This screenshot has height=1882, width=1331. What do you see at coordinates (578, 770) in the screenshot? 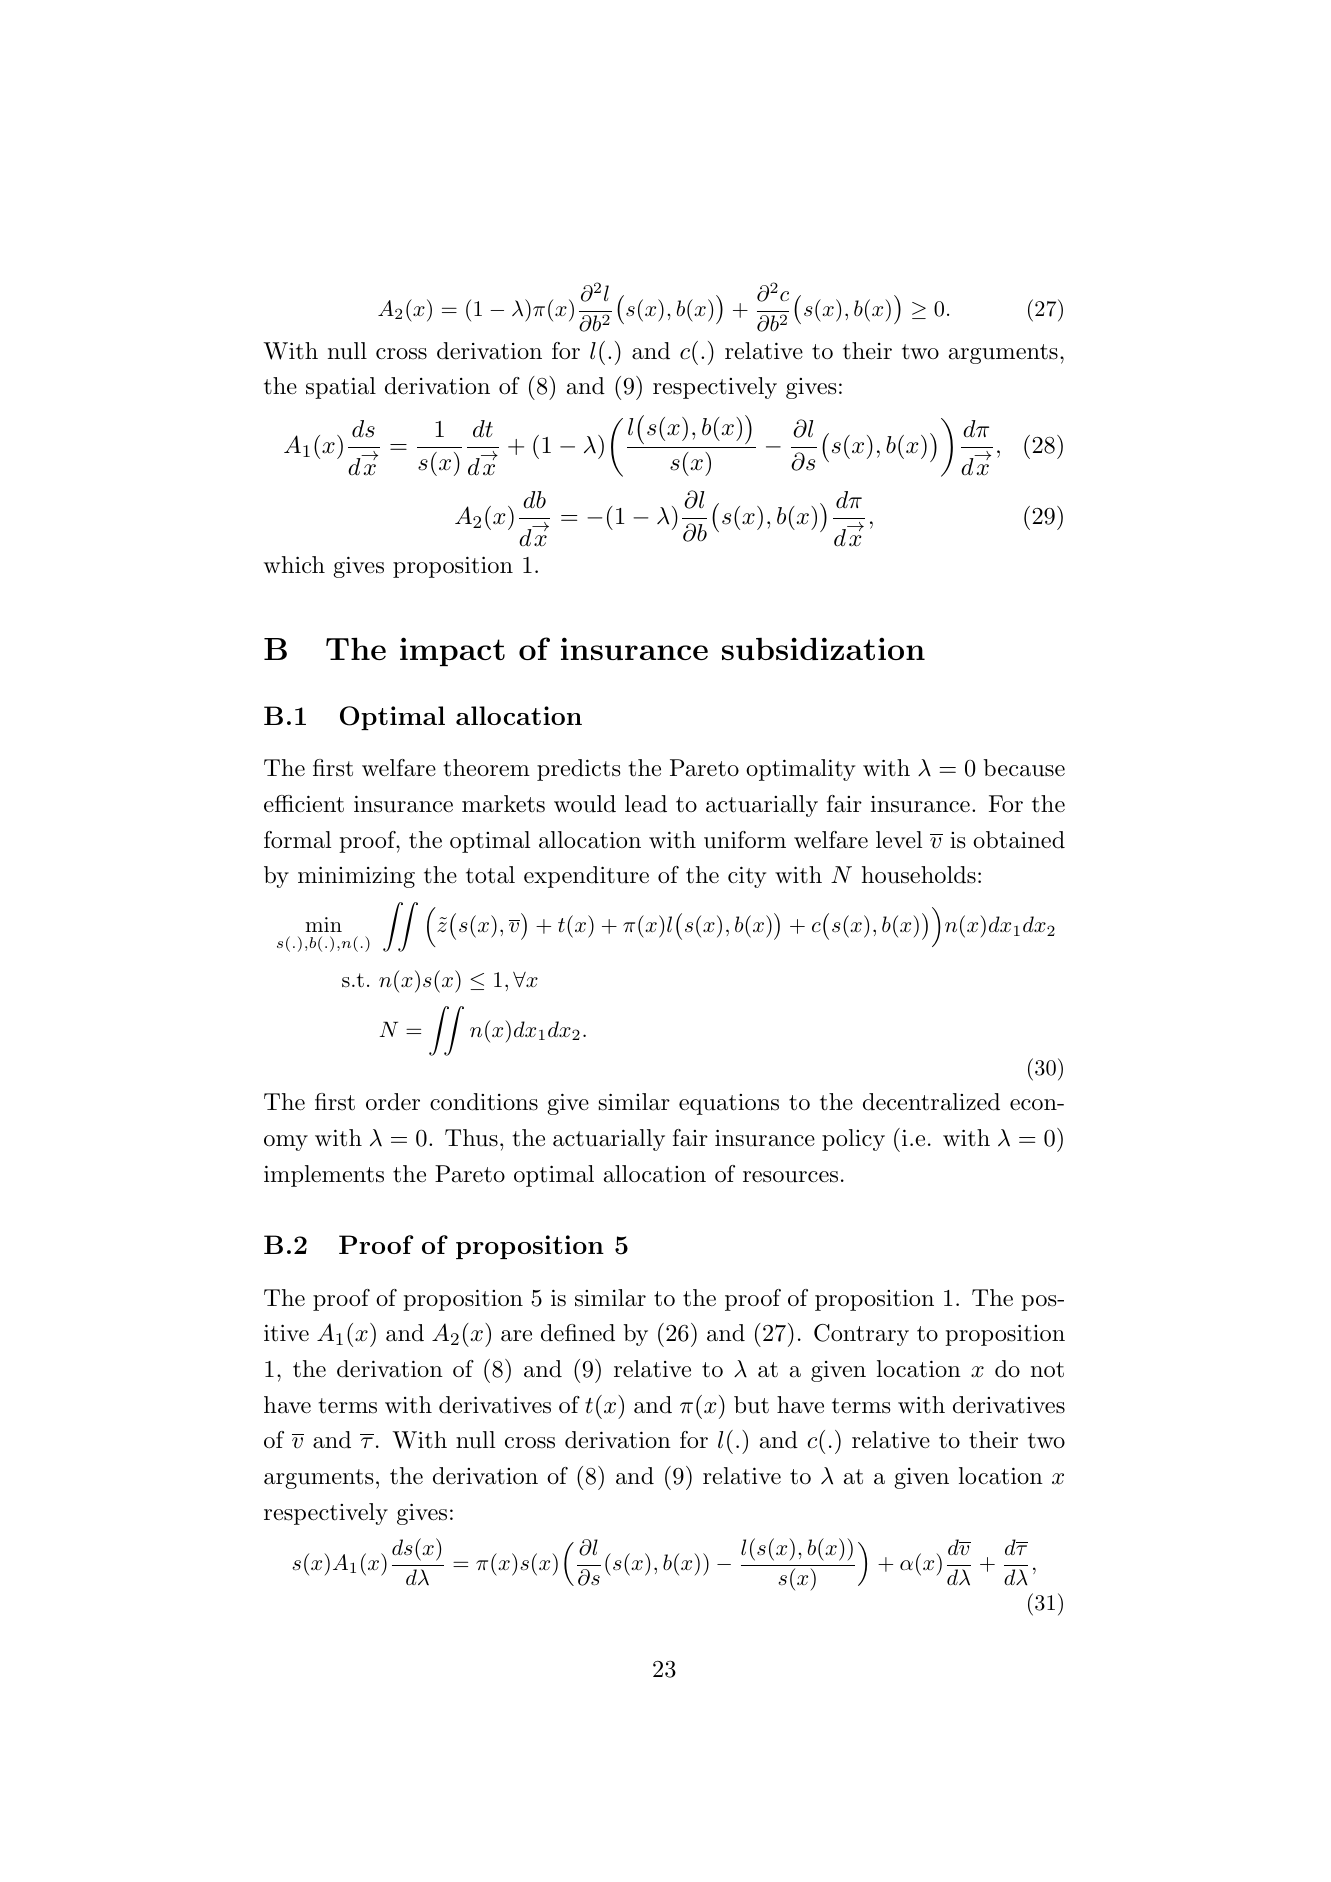
I see `predicts` at bounding box center [578, 770].
